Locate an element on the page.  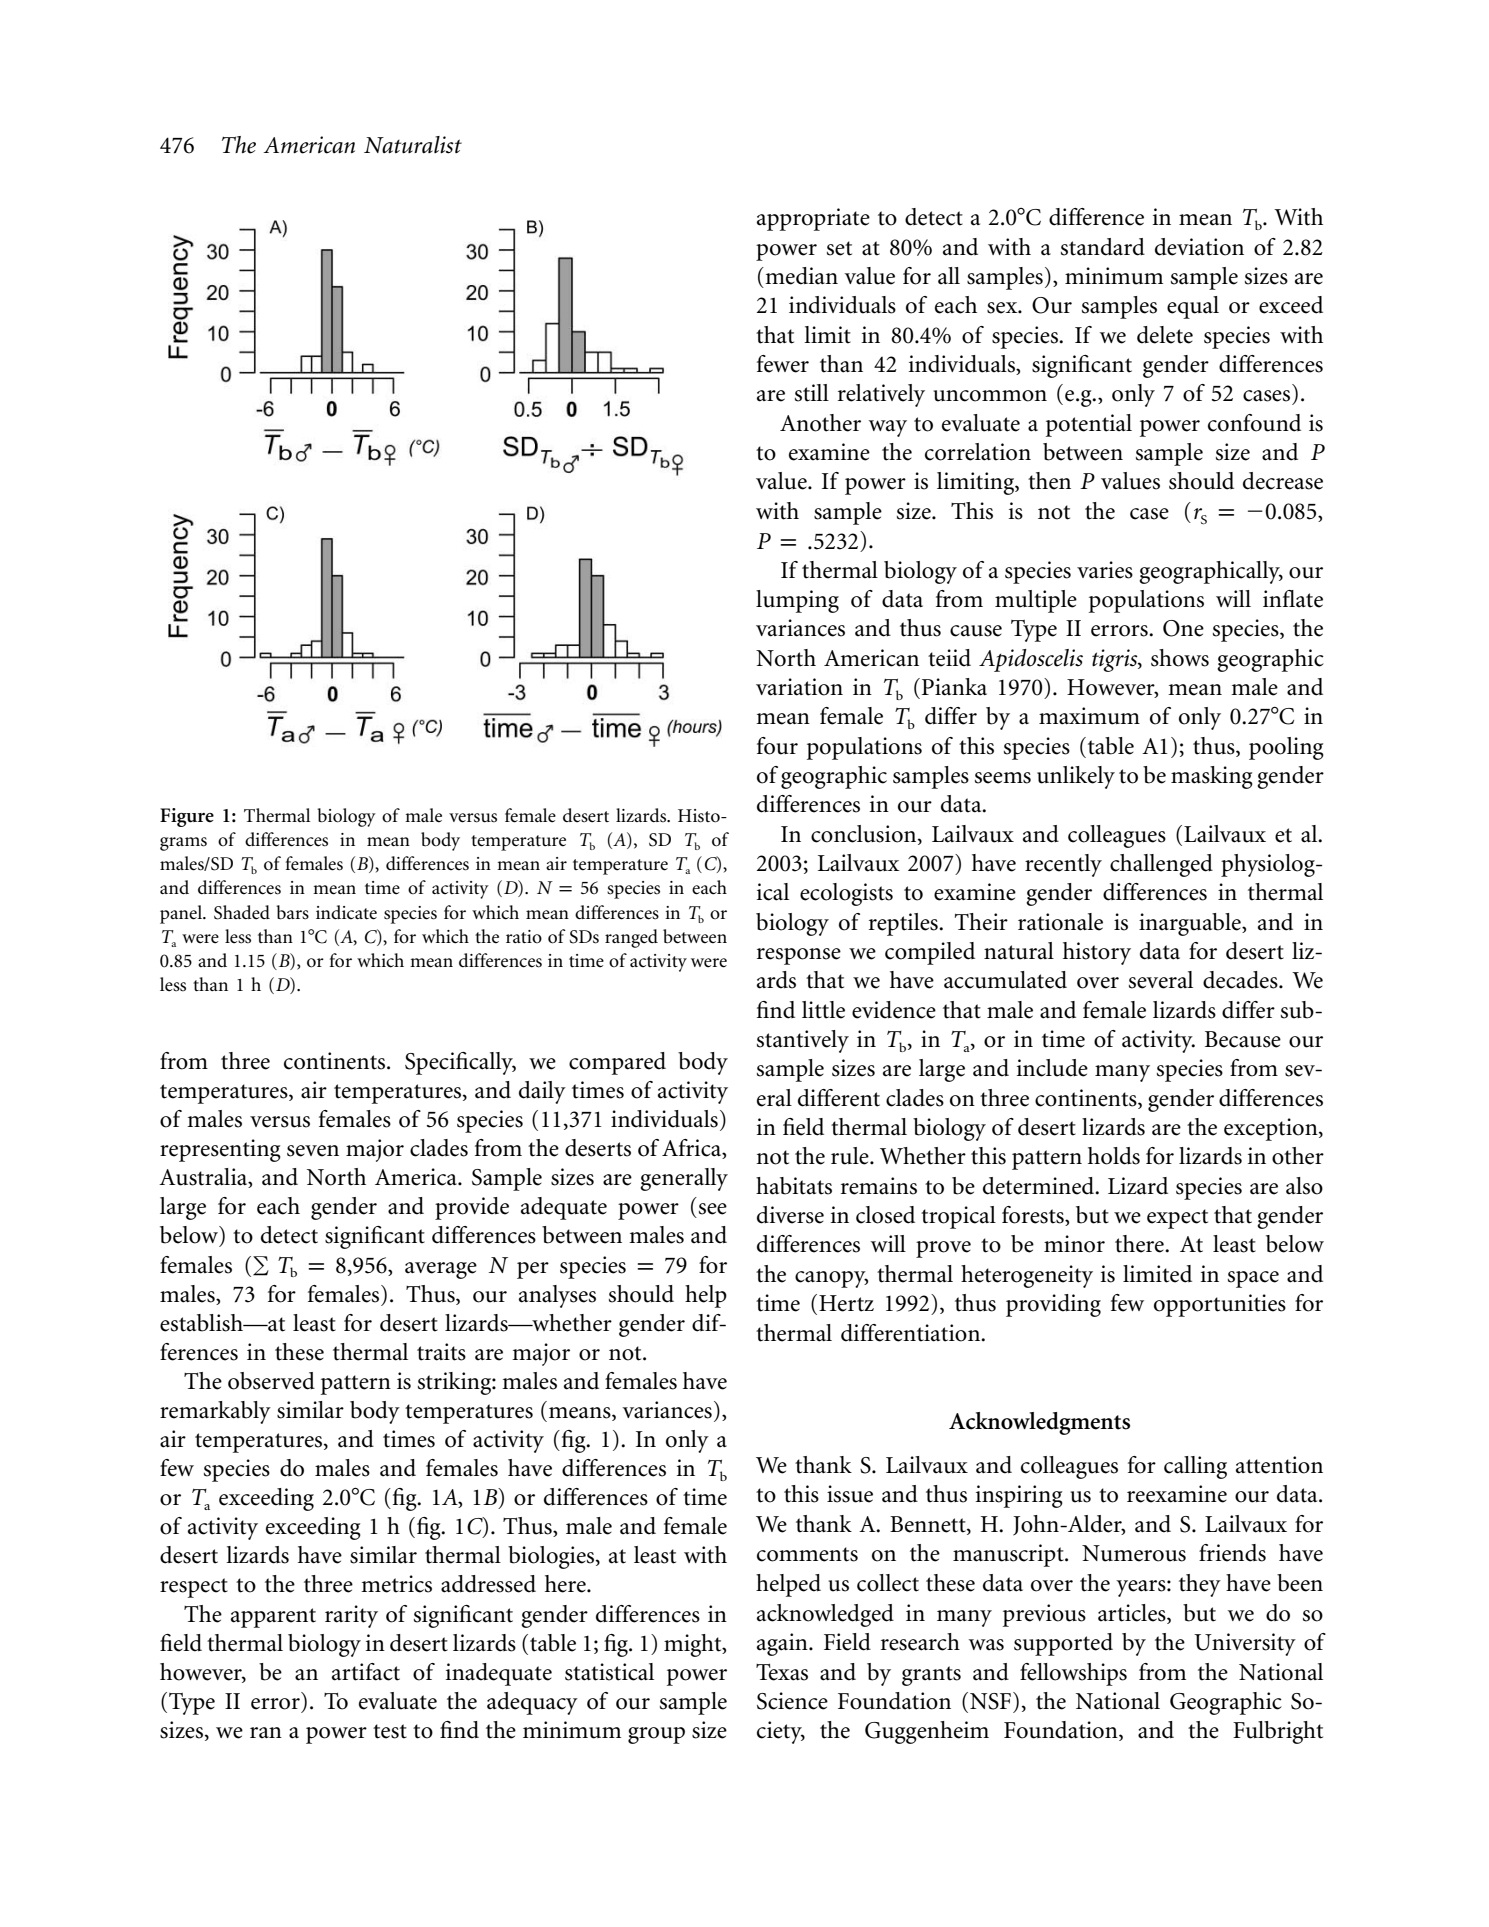
artifact is located at coordinates (366, 1672).
